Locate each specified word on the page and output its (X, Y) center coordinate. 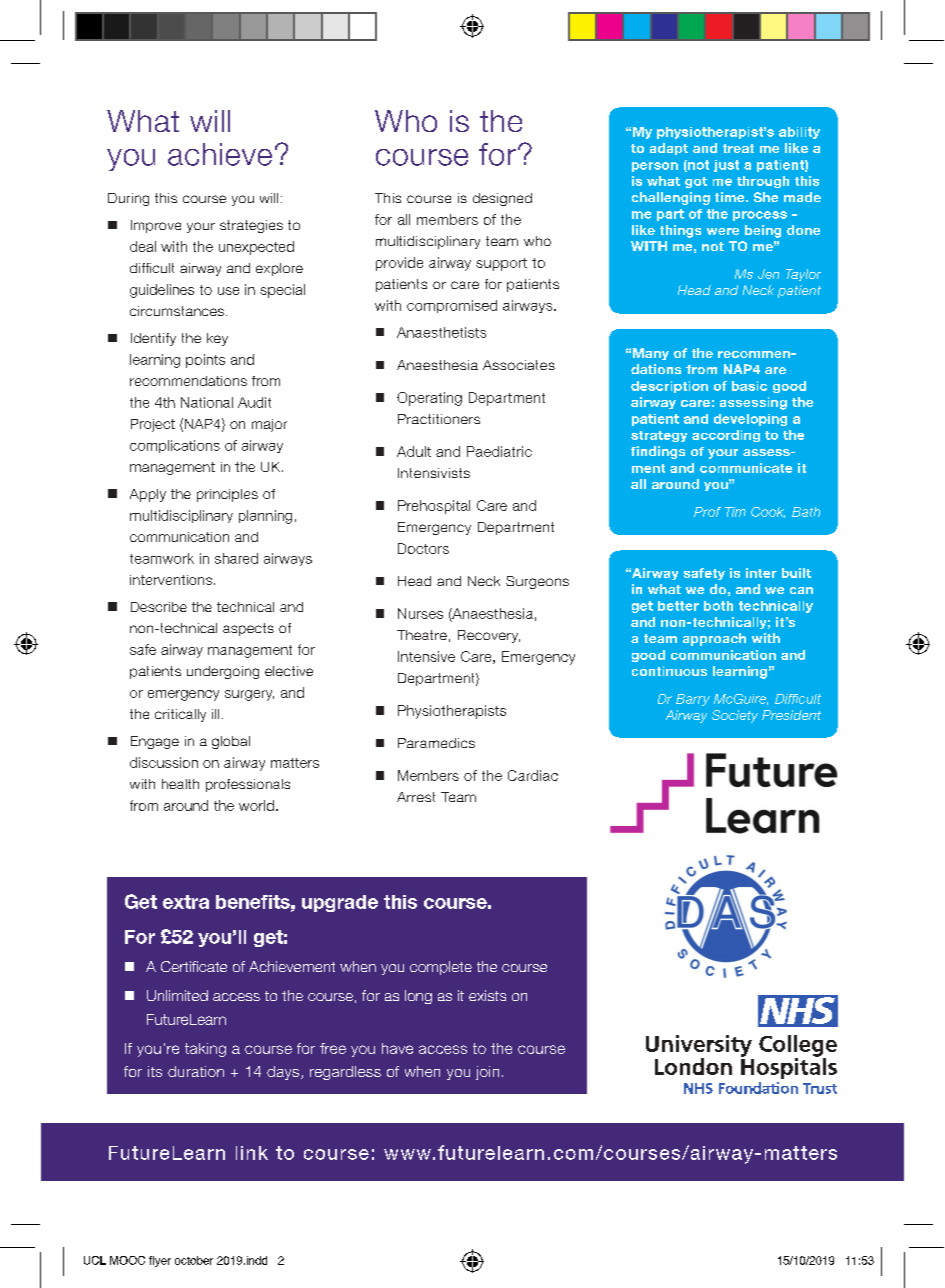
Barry (693, 700)
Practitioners (439, 419)
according (726, 436)
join (487, 1073)
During (128, 199)
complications (175, 446)
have (397, 1048)
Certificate (194, 966)
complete (441, 968)
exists (487, 995)
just (726, 166)
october (194, 1260)
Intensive (426, 656)
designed (502, 199)
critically (180, 715)
